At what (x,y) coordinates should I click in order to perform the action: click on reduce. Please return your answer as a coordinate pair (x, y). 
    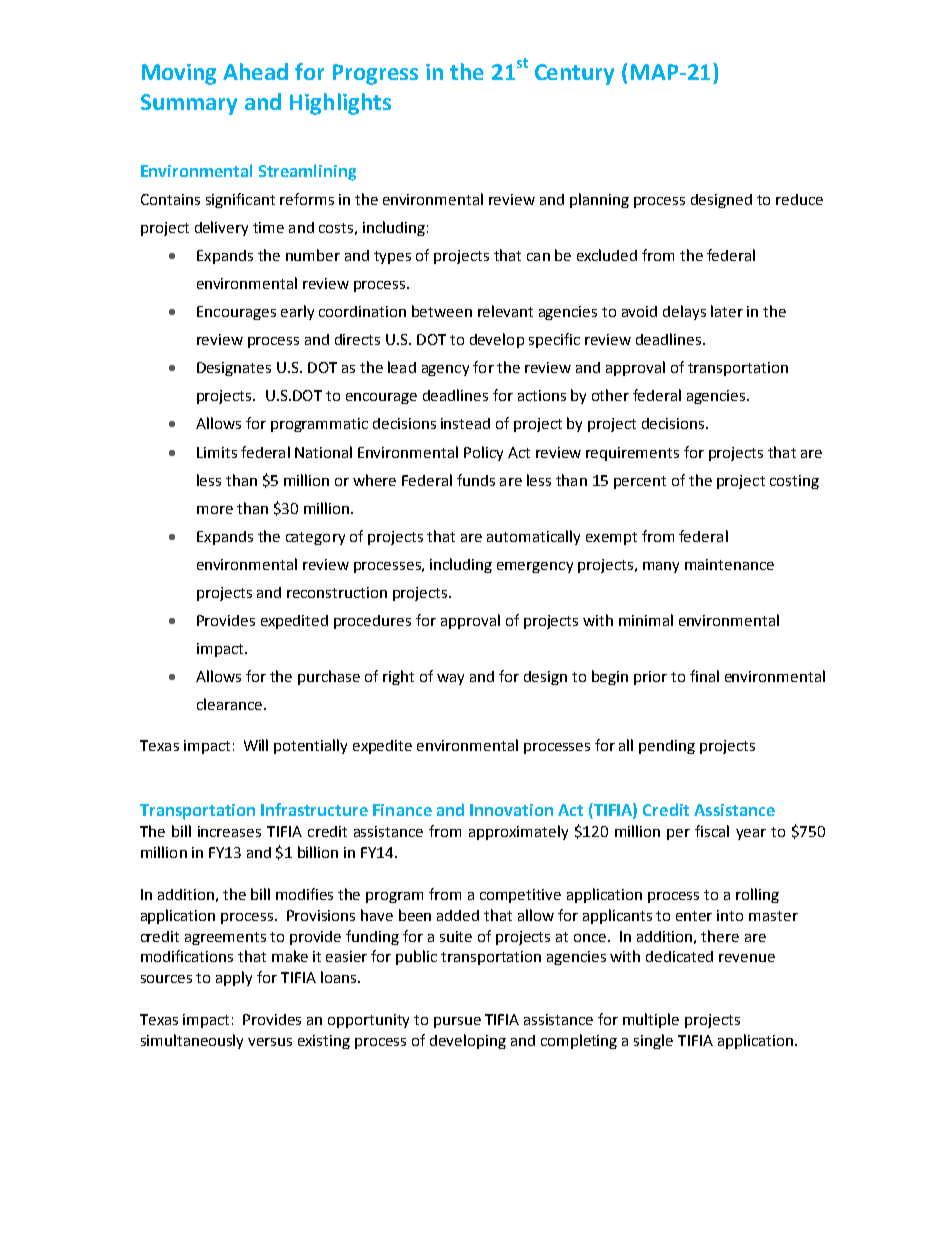
    Looking at the image, I should click on (799, 199).
